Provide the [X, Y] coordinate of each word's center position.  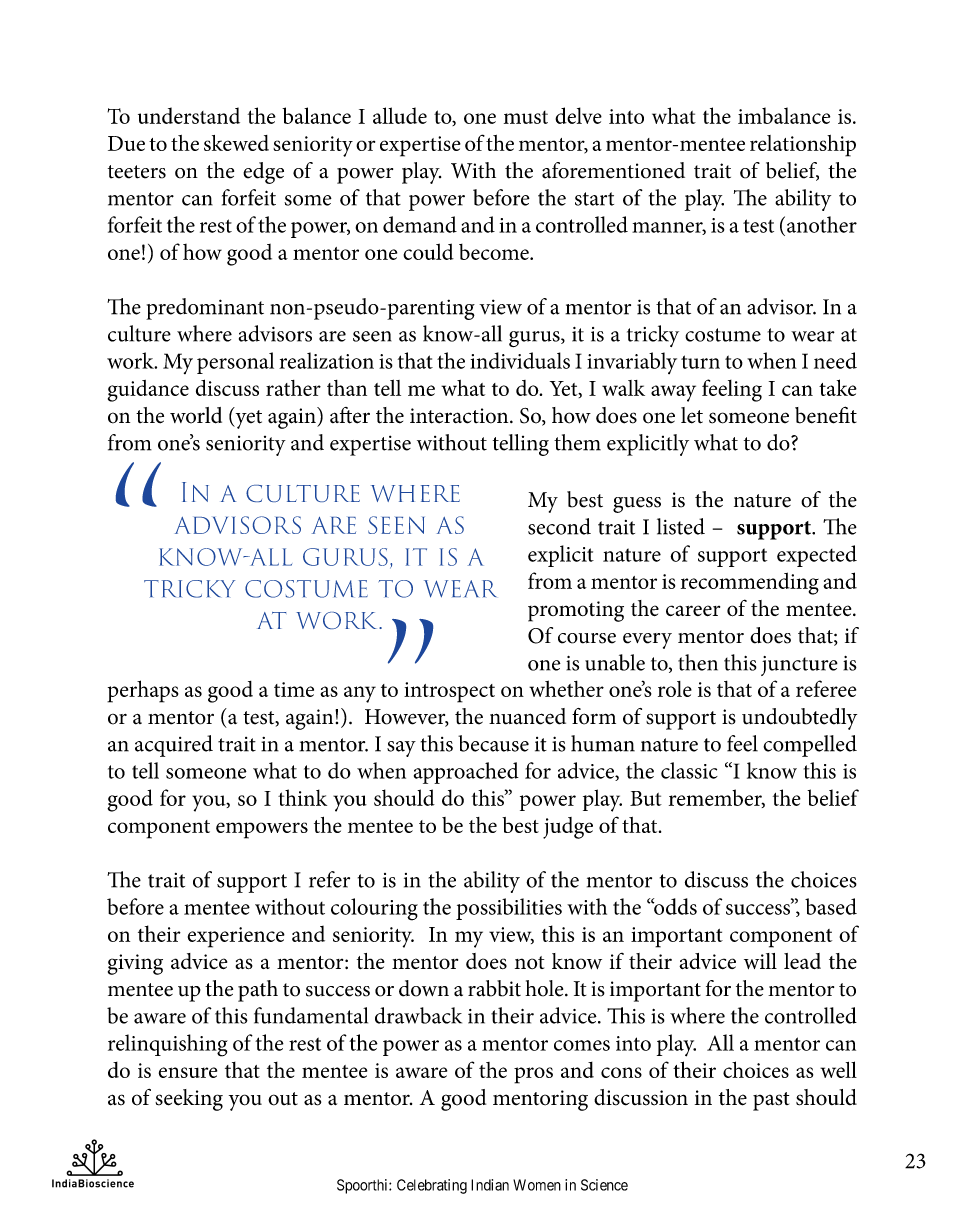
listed [681, 526]
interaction [460, 416]
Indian [490, 1185]
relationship [803, 146]
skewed [236, 143]
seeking [189, 1100]
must [526, 117]
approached [466, 773]
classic [689, 770]
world [196, 415]
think [302, 797]
